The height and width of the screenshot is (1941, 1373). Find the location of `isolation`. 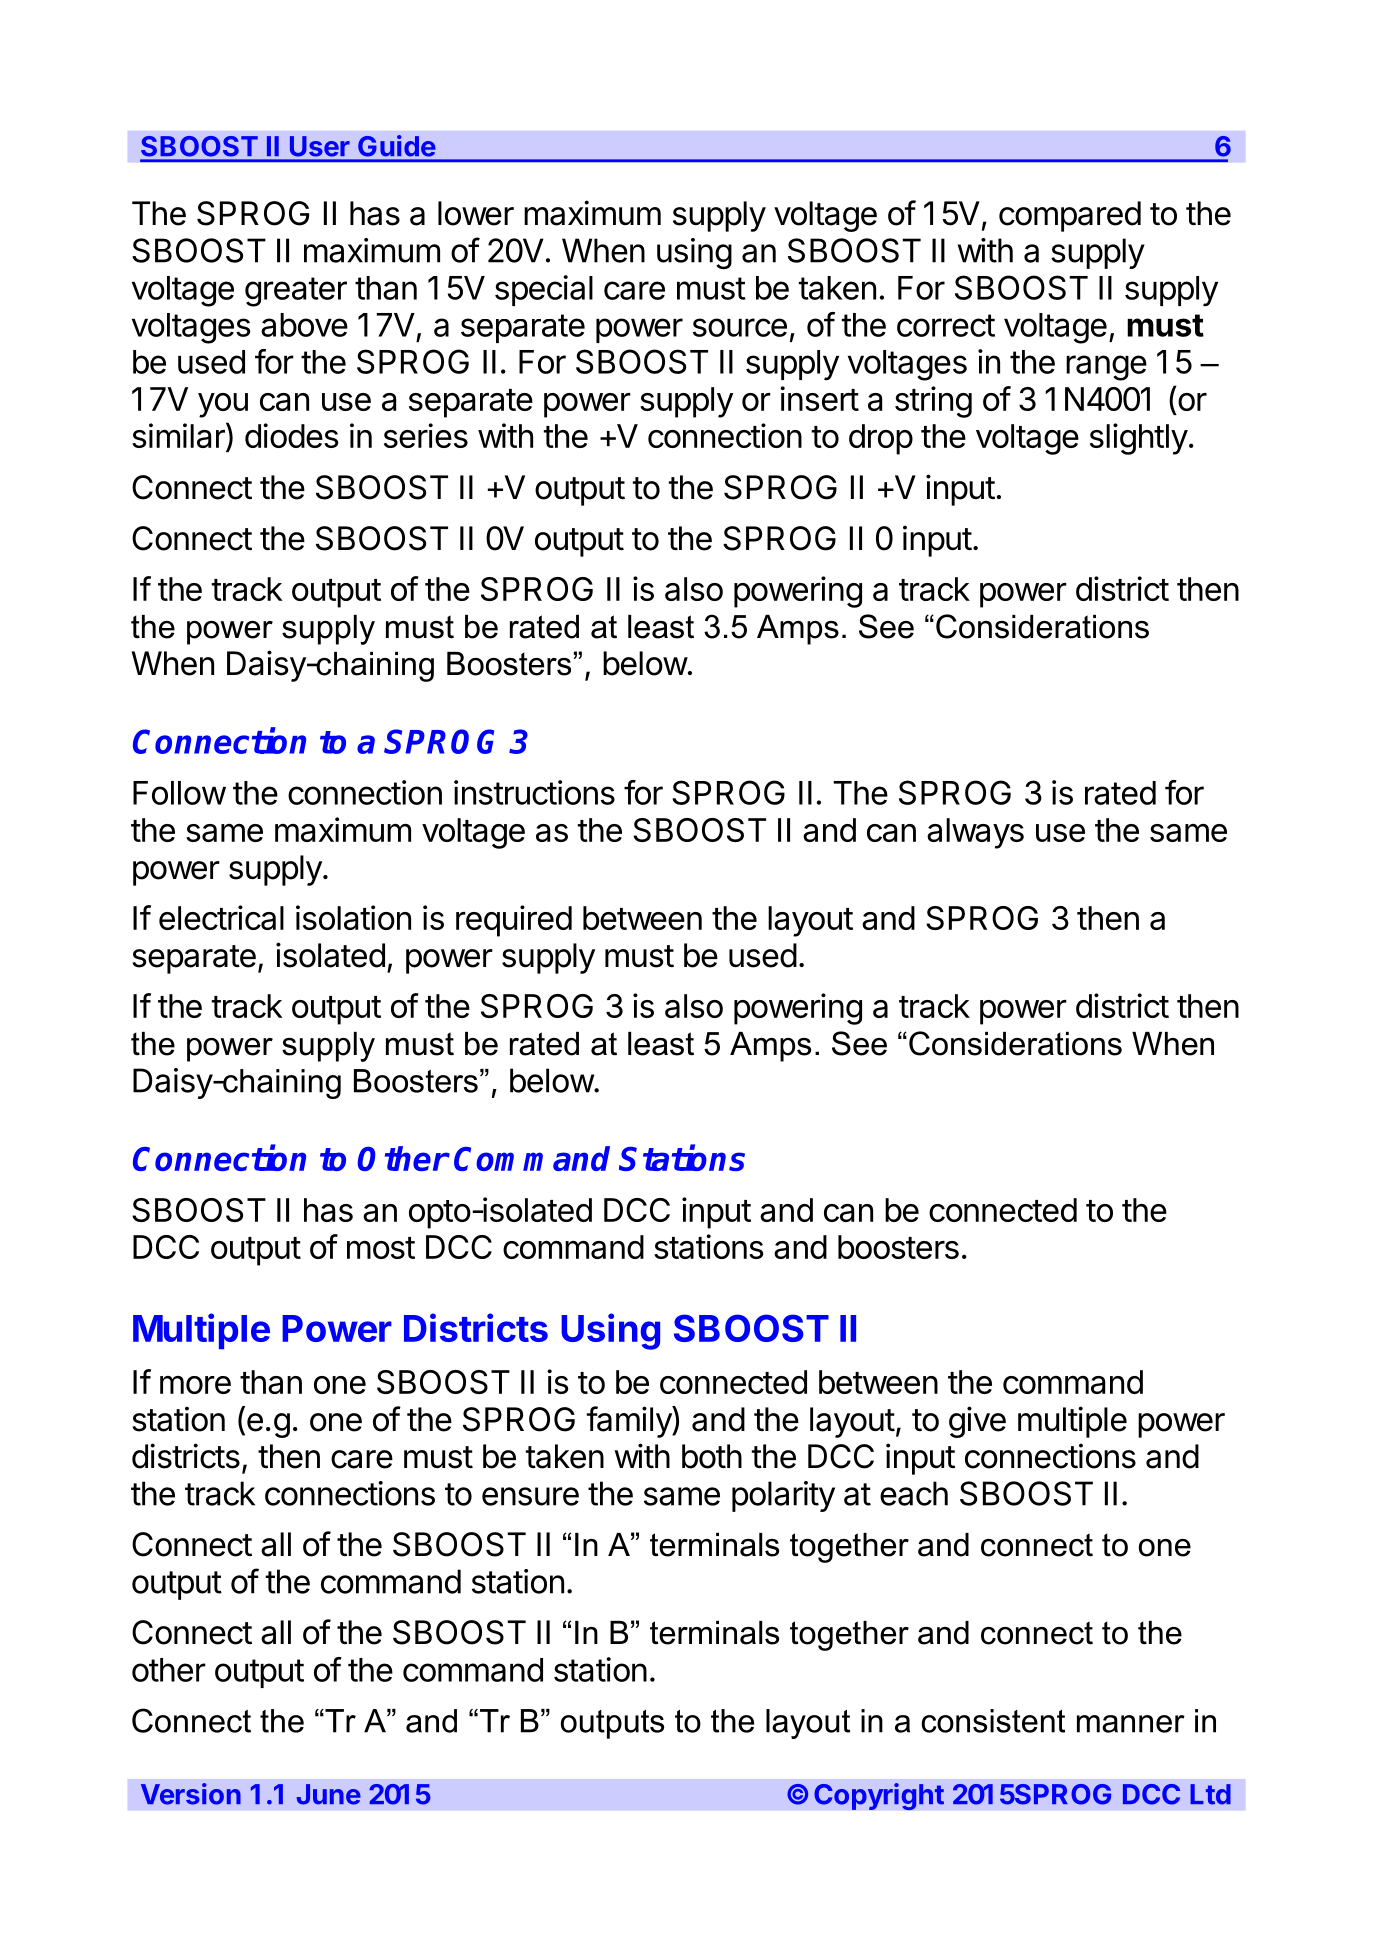

isolation is located at coordinates (353, 917).
